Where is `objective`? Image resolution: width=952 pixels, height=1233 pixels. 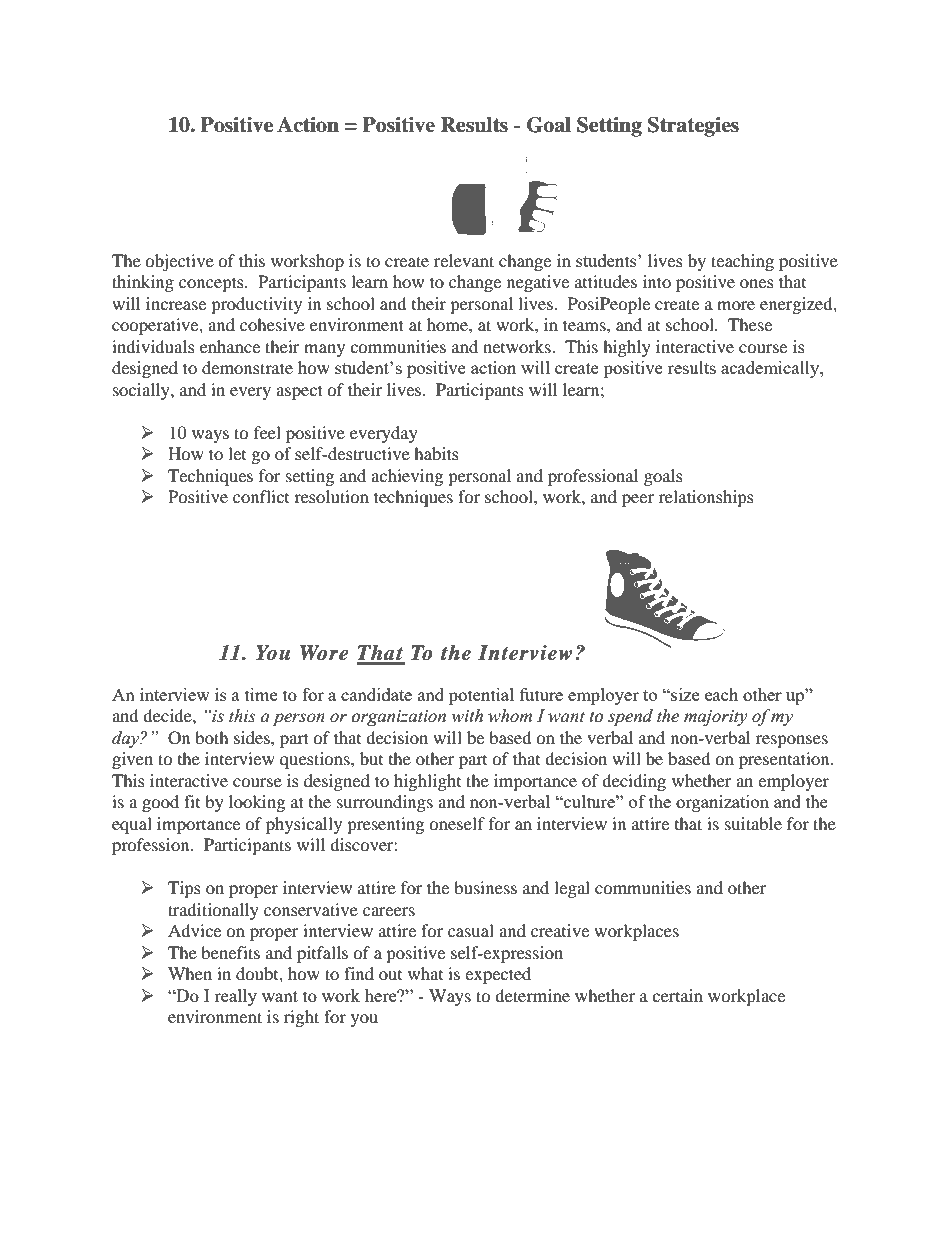 objective is located at coordinates (179, 262).
